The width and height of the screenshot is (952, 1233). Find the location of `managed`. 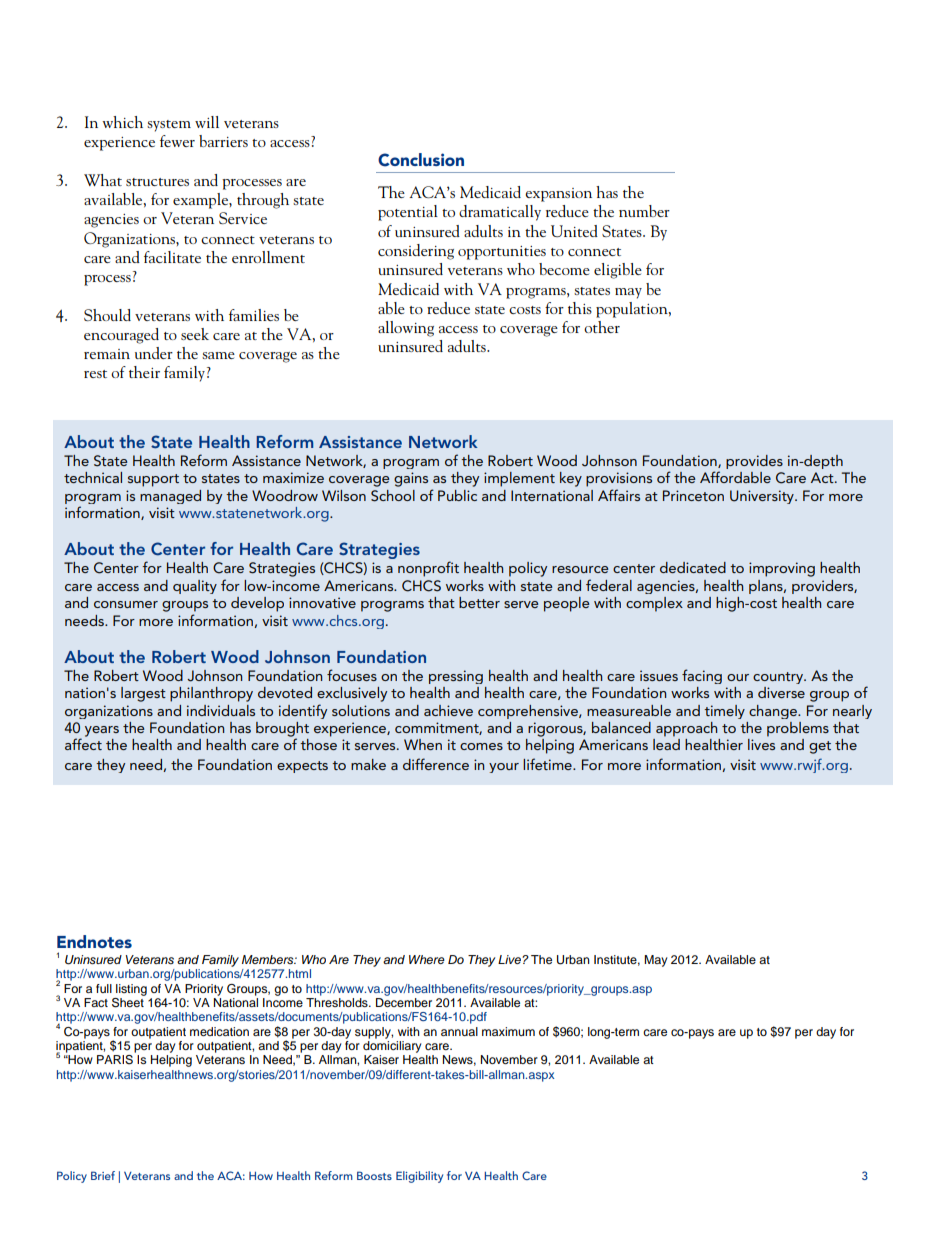

managed is located at coordinates (170, 497).
